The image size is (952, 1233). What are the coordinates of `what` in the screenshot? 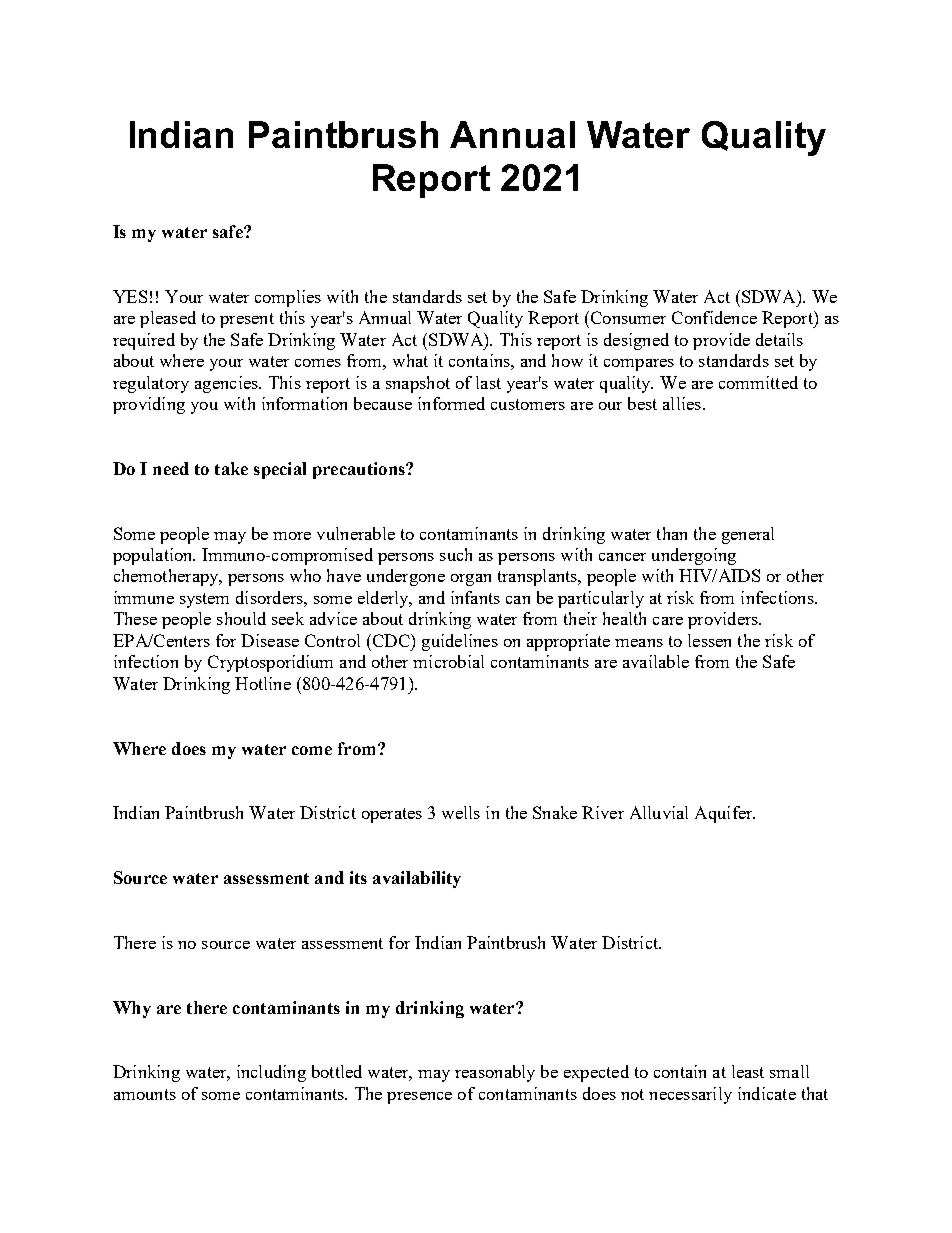 It's located at (410, 360).
